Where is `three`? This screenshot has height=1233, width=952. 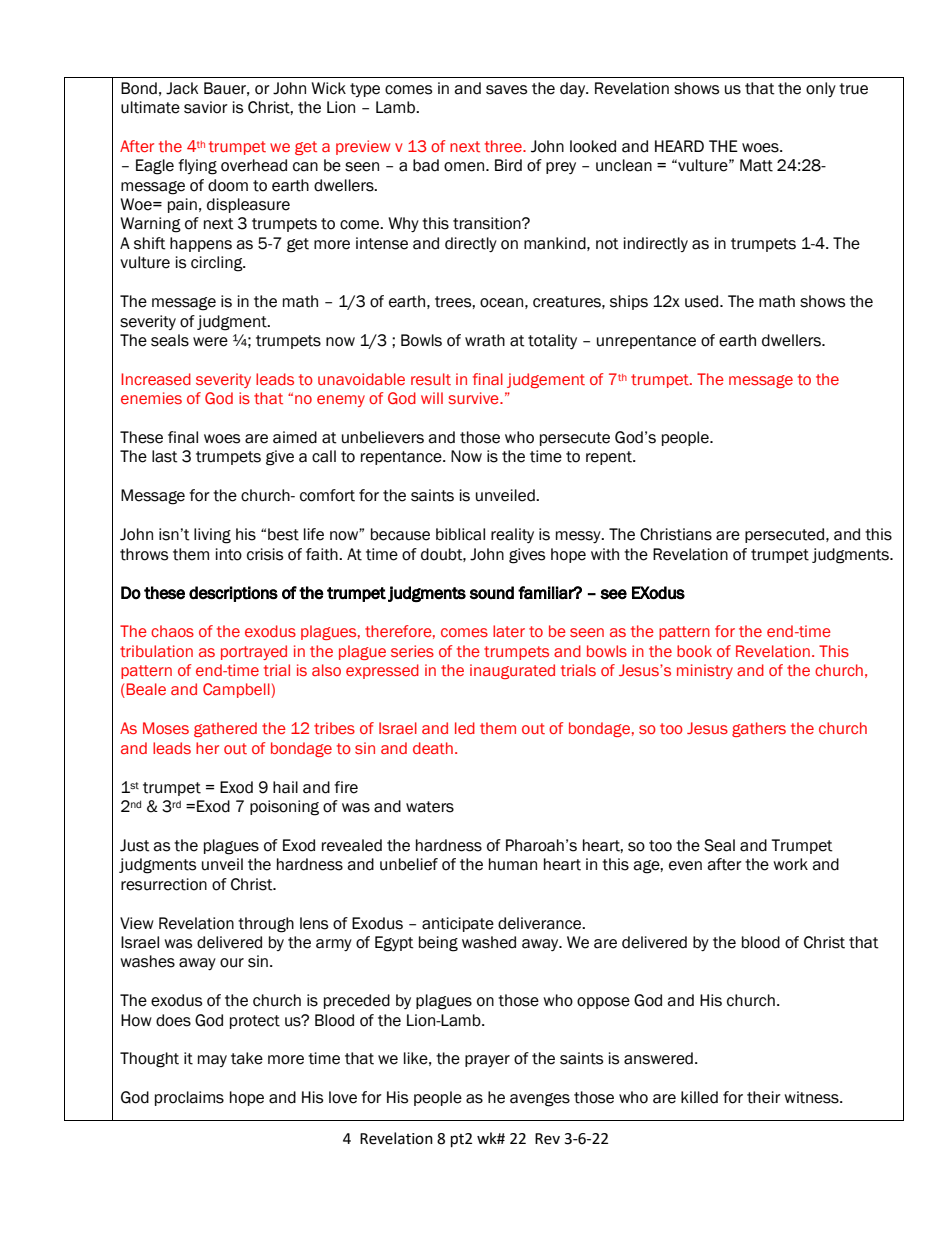 three is located at coordinates (504, 146).
